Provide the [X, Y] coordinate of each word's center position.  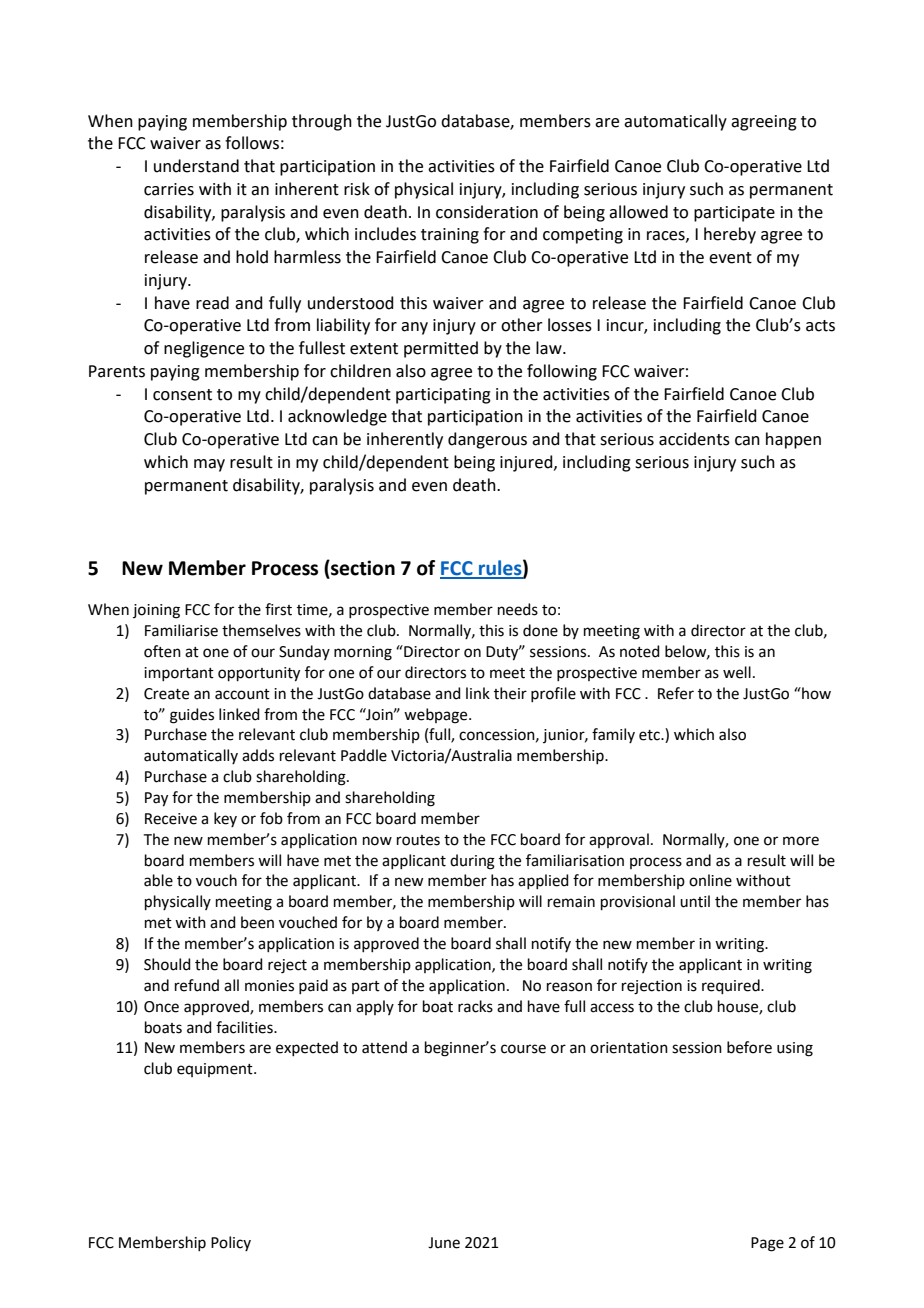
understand [196, 166]
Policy [231, 1243]
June [444, 1243]
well [737, 672]
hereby [730, 235]
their [510, 693]
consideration [487, 212]
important [179, 674]
